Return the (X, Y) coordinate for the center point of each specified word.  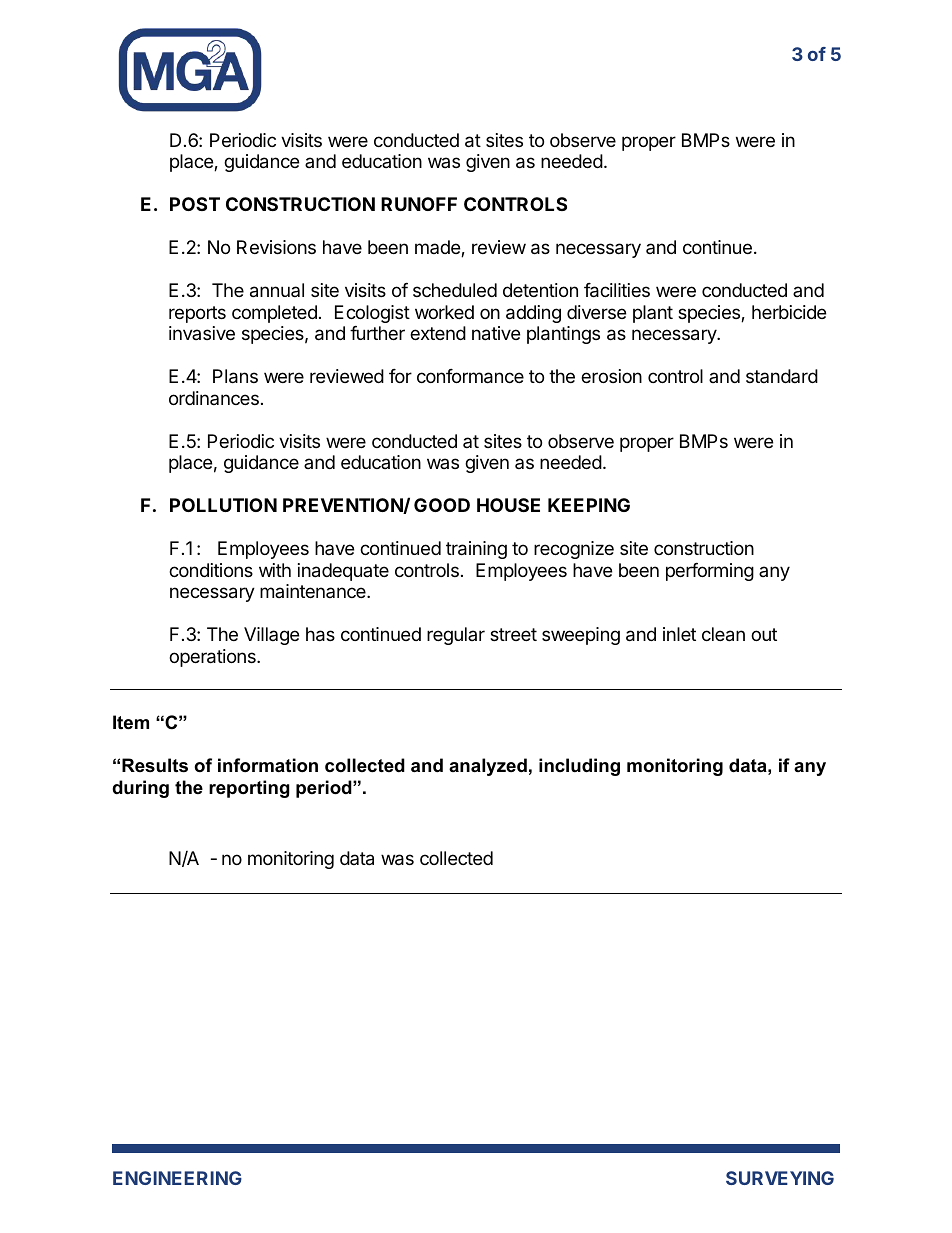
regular (456, 636)
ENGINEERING (177, 1178)
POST (195, 204)
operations (213, 658)
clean (723, 634)
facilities (617, 290)
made (438, 248)
